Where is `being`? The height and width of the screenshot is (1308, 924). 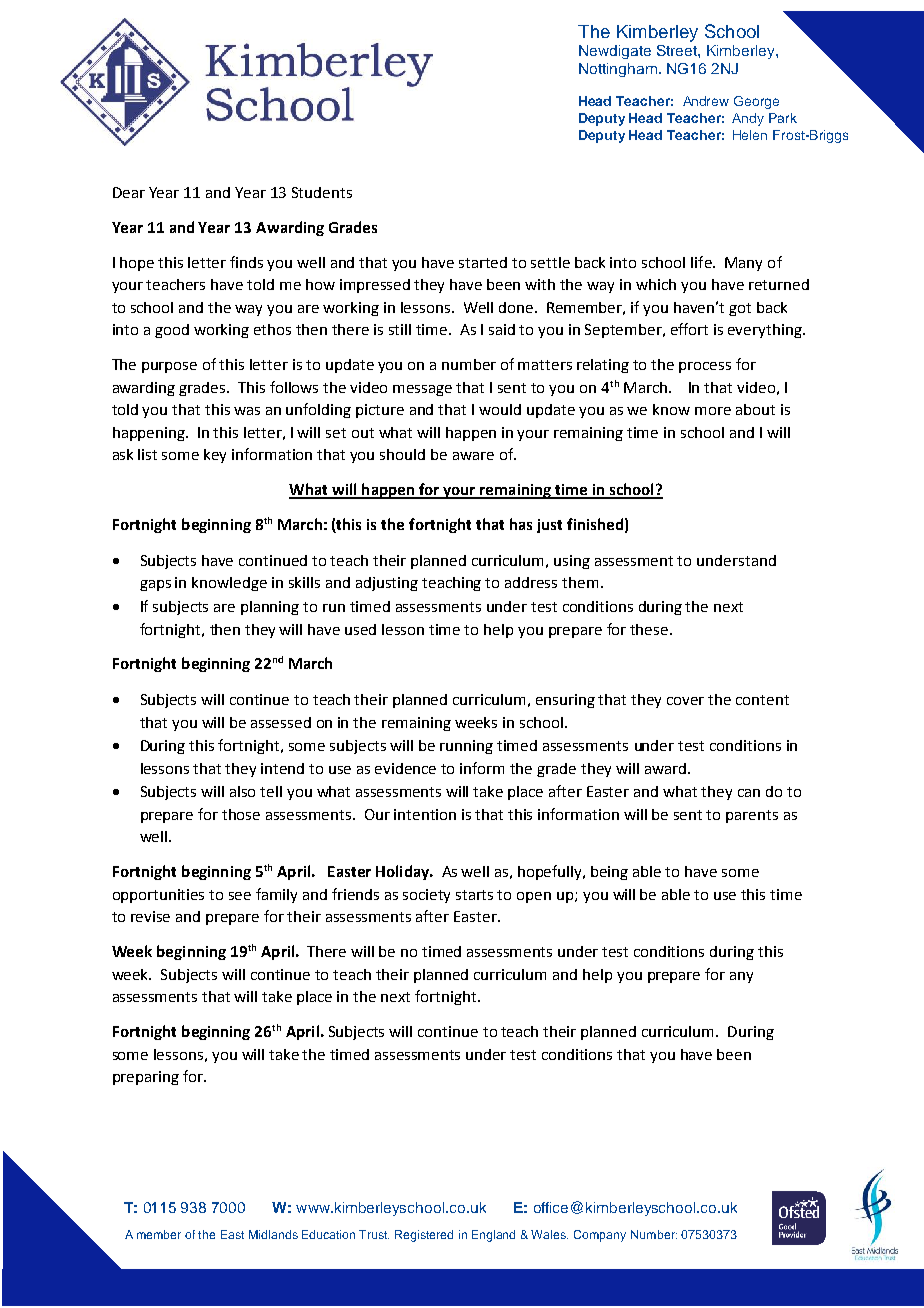
being is located at coordinates (609, 873).
